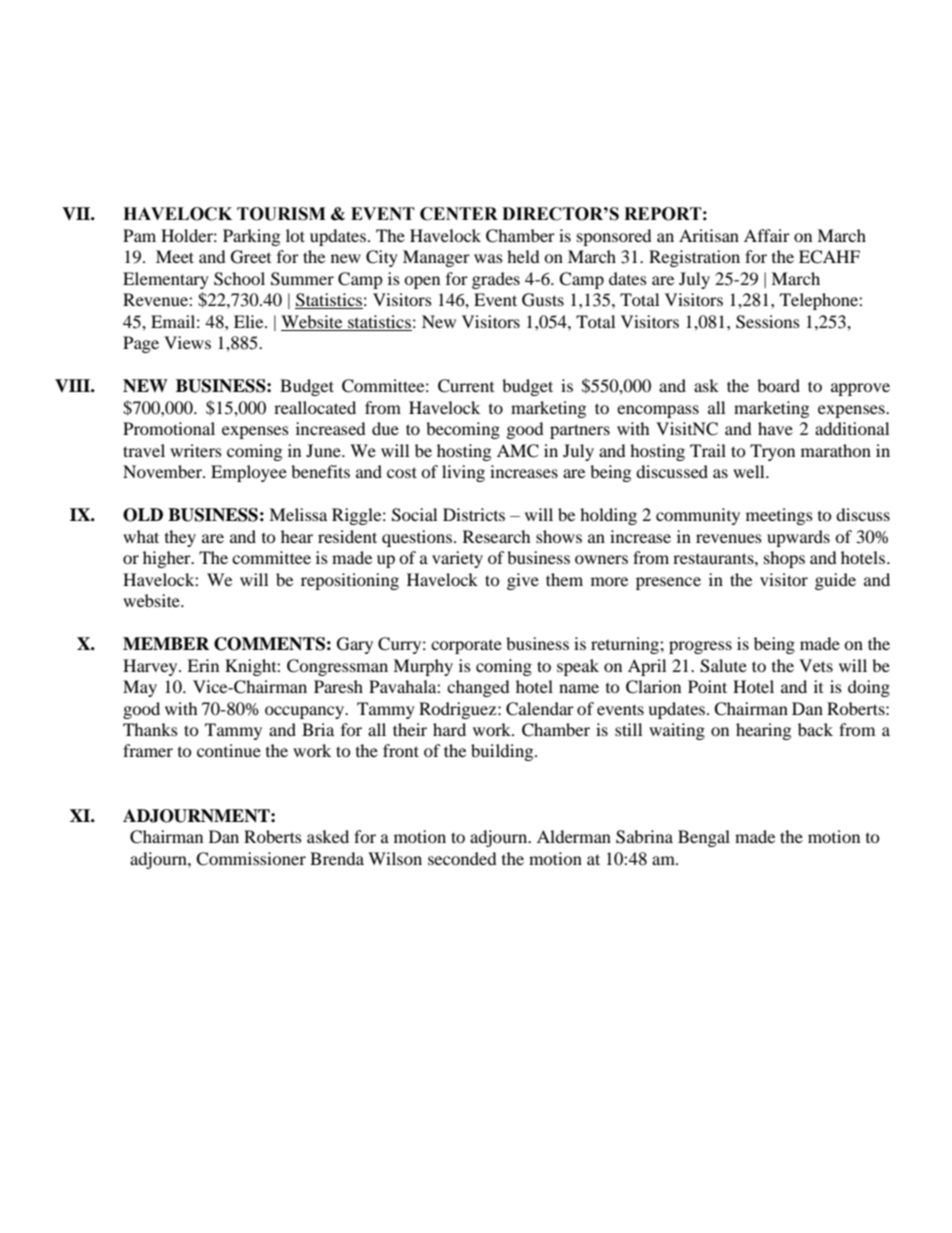  I want to click on Commissioner, so click(251, 859).
